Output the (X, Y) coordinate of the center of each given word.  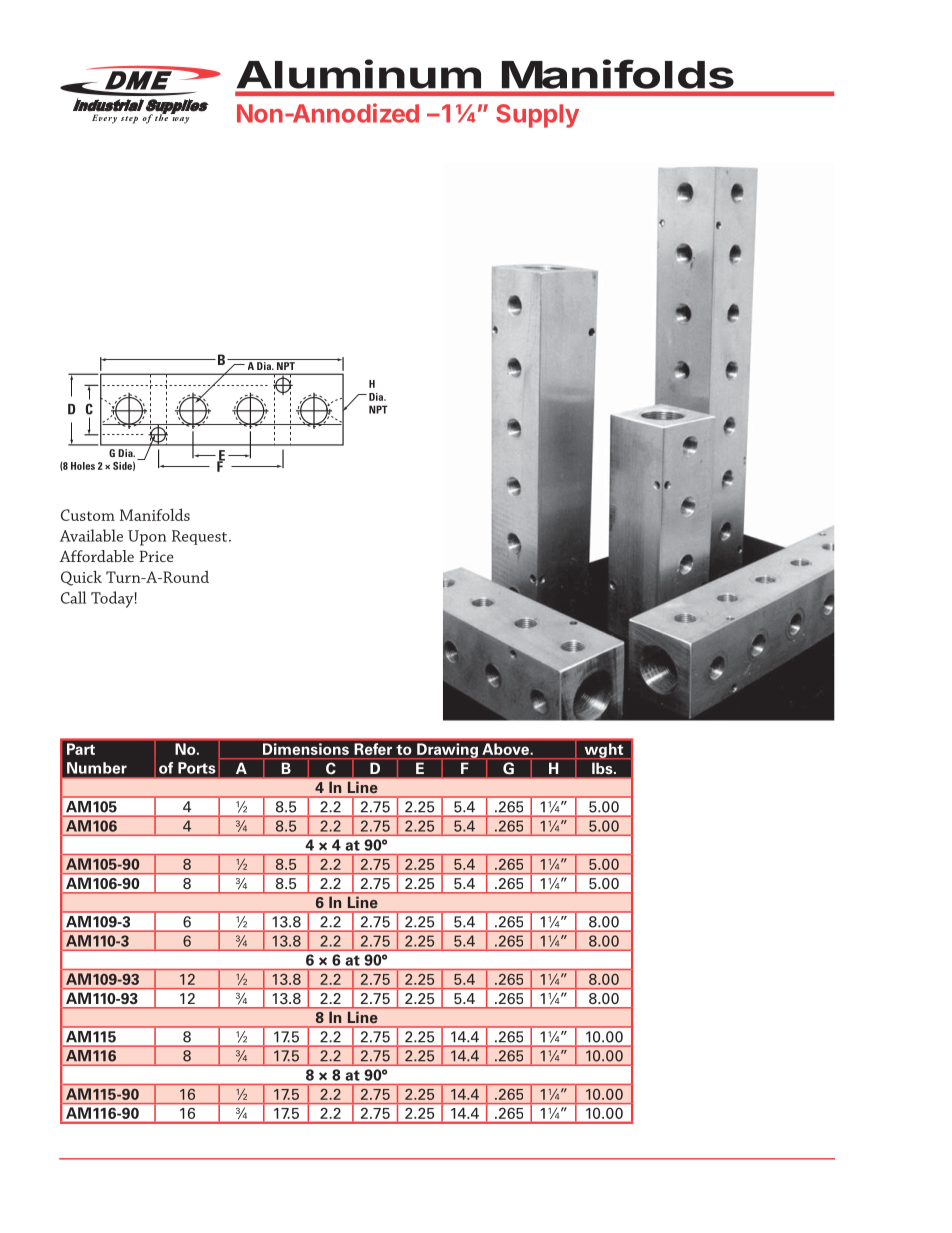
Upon (147, 538)
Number (97, 768)
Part (81, 749)
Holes (83, 466)
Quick (81, 578)
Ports (197, 768)
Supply (537, 116)
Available (91, 535)
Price (156, 556)
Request (201, 537)
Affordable (97, 556)
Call (73, 597)
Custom (88, 515)
